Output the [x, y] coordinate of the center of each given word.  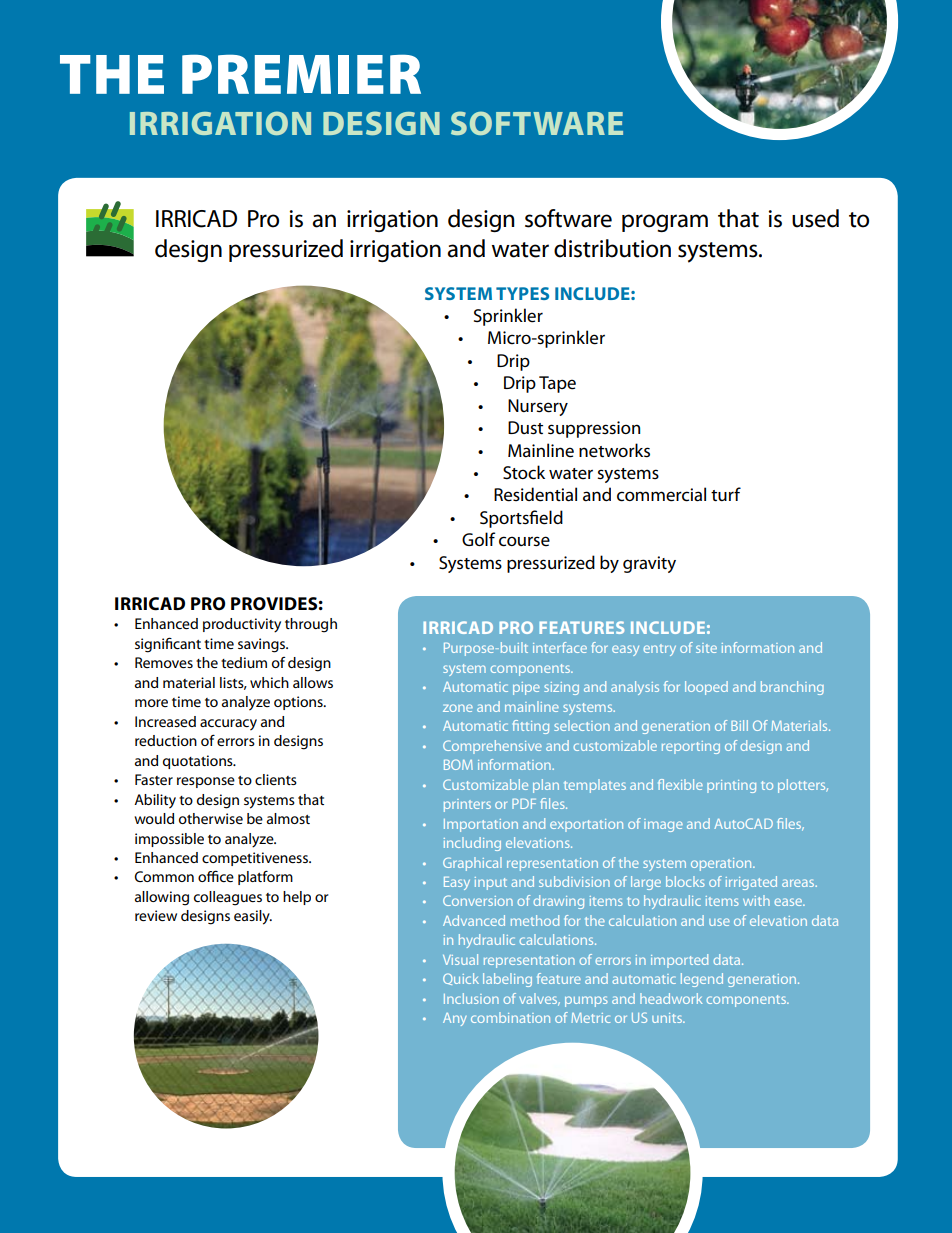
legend [702, 980]
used [815, 218]
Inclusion [471, 998]
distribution [612, 248]
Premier [301, 74]
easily [253, 917]
